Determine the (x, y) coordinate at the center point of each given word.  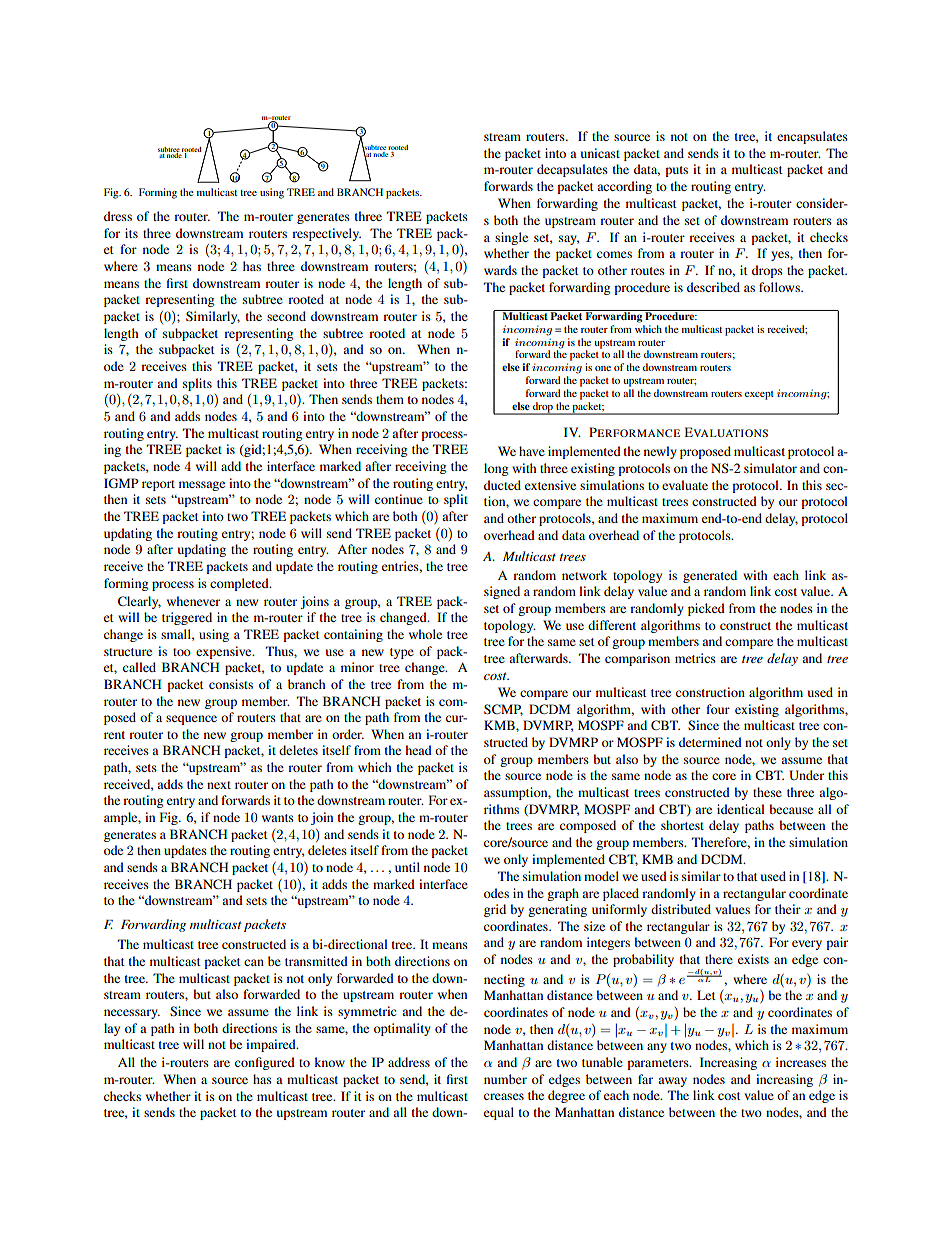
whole (425, 634)
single (511, 238)
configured (265, 1063)
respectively (326, 234)
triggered (187, 618)
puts (676, 171)
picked (706, 609)
